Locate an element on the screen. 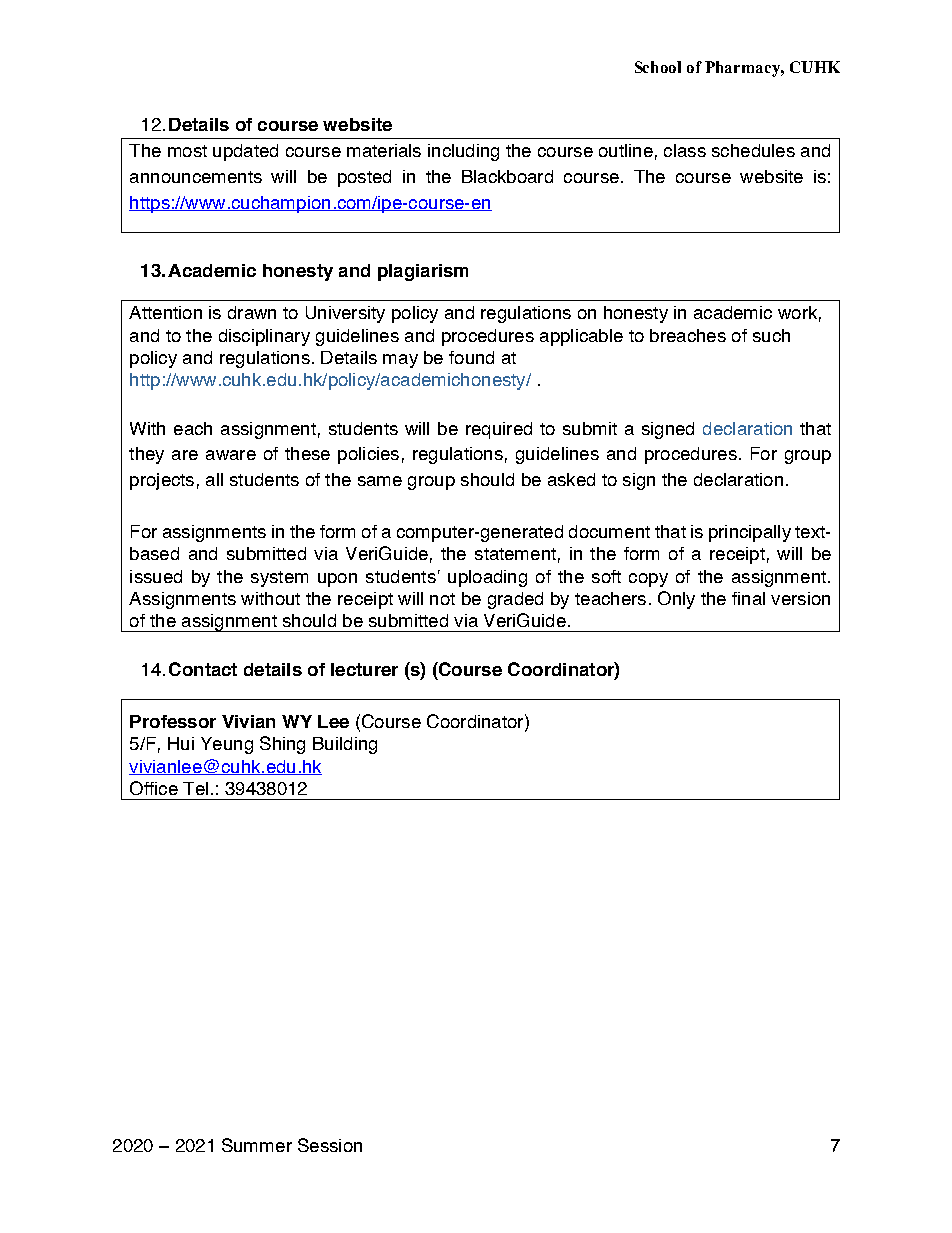 This screenshot has height=1233, width=952. aware is located at coordinates (231, 455).
